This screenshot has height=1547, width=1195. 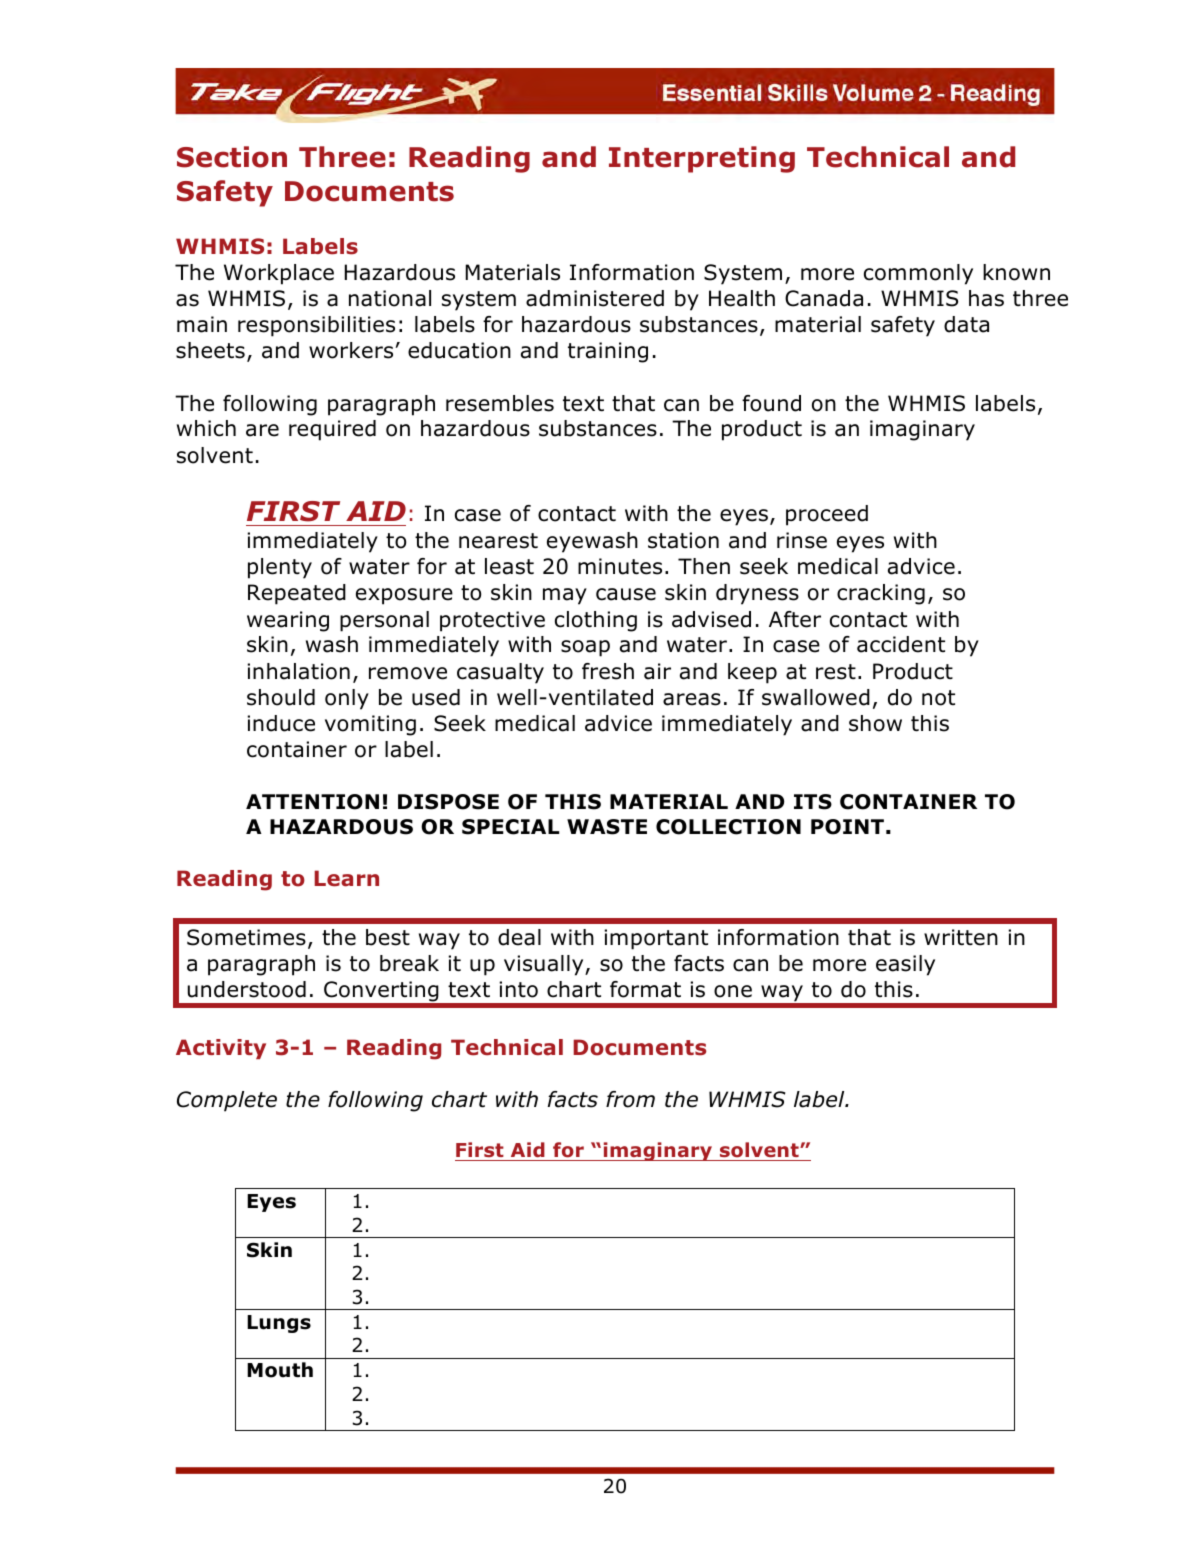 What do you see at coordinates (608, 352) in the screenshot?
I see `training` at bounding box center [608, 352].
